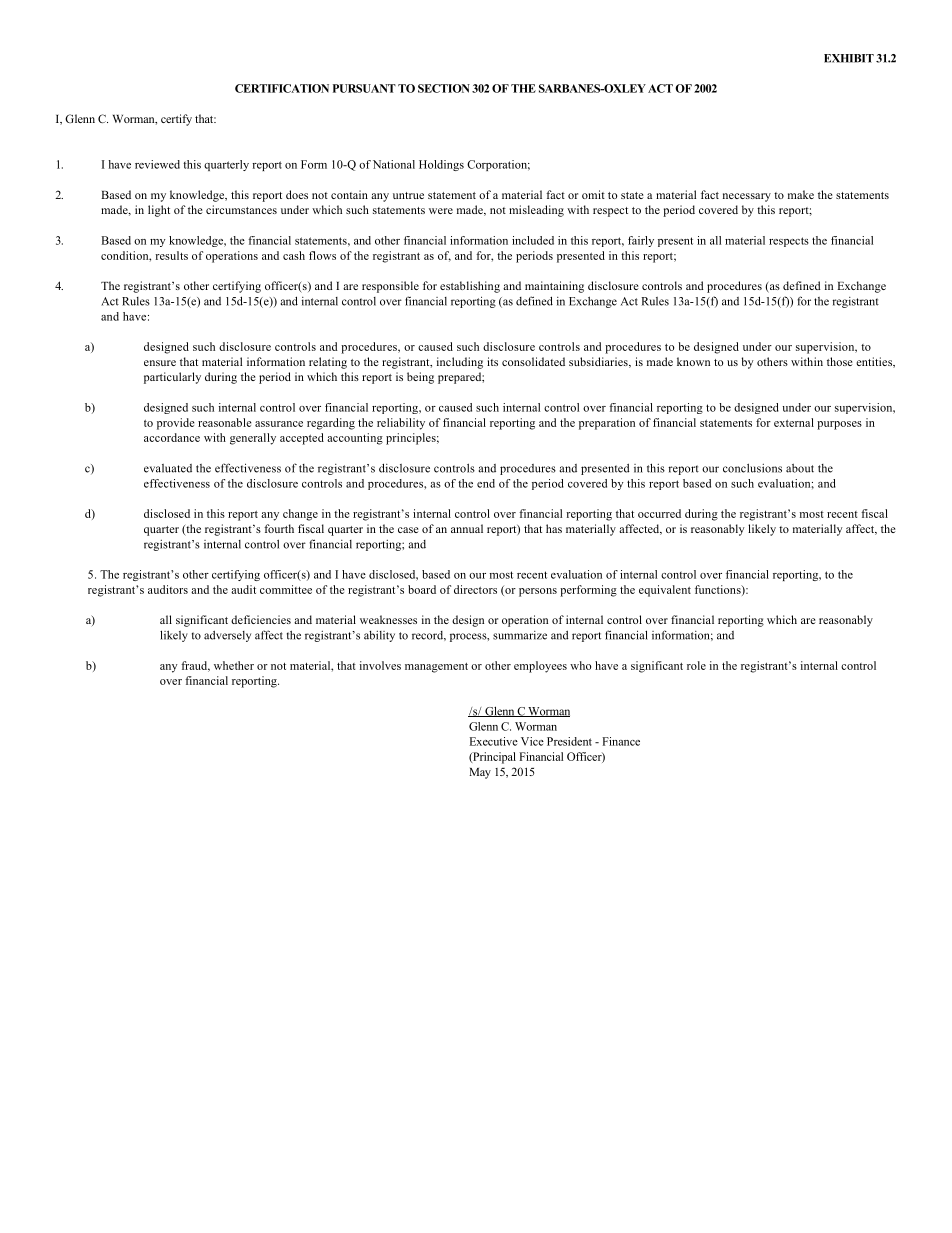 This page has height=1233, width=952. I want to click on reasonable, so click(225, 422).
